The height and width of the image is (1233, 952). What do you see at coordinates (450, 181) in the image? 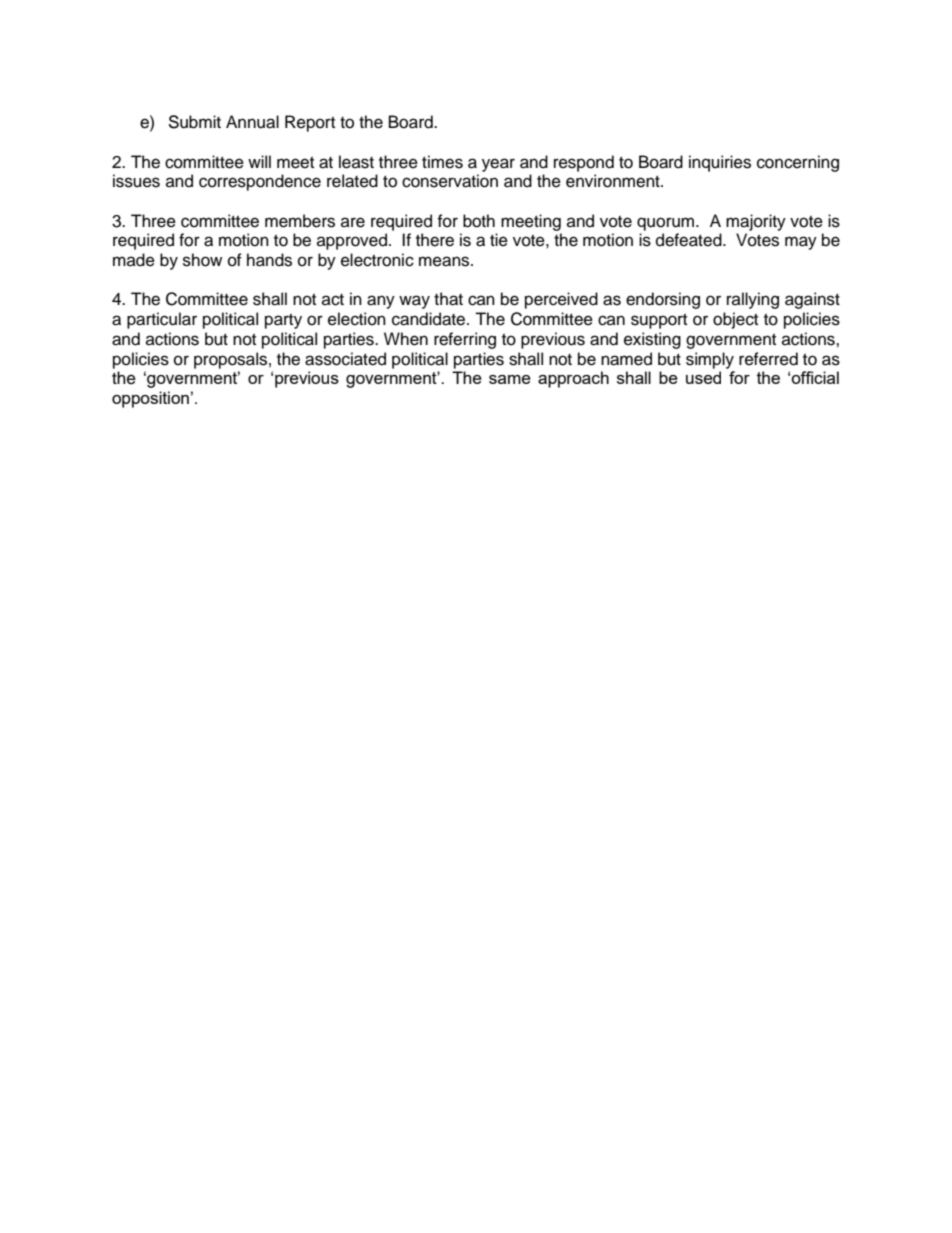
I see `conservation` at bounding box center [450, 181].
